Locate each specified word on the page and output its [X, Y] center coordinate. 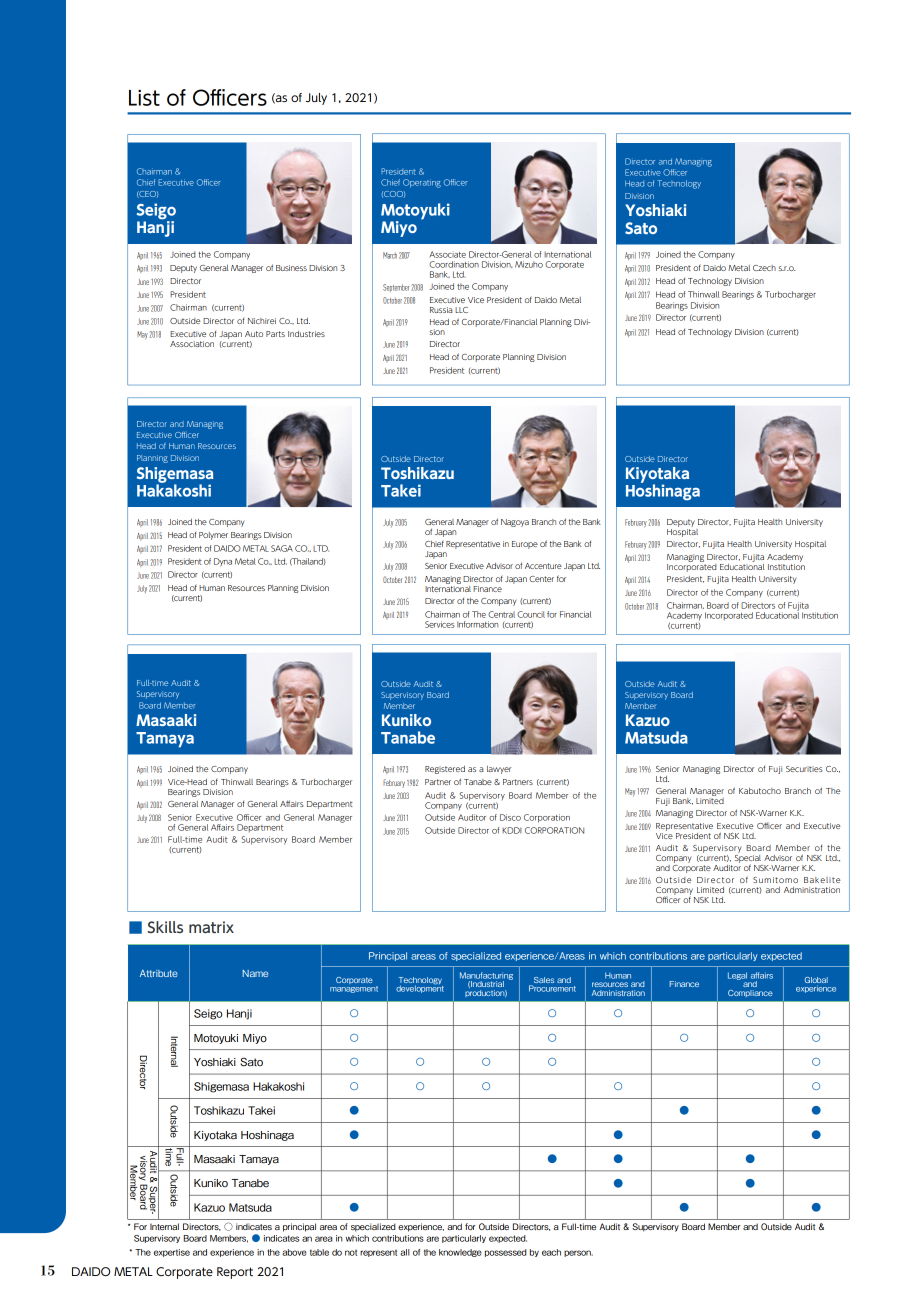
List [144, 98]
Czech [764, 268]
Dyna [223, 562]
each [551, 1252]
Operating [422, 183]
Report [235, 1273]
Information [477, 624]
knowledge [460, 1253]
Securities [804, 769]
